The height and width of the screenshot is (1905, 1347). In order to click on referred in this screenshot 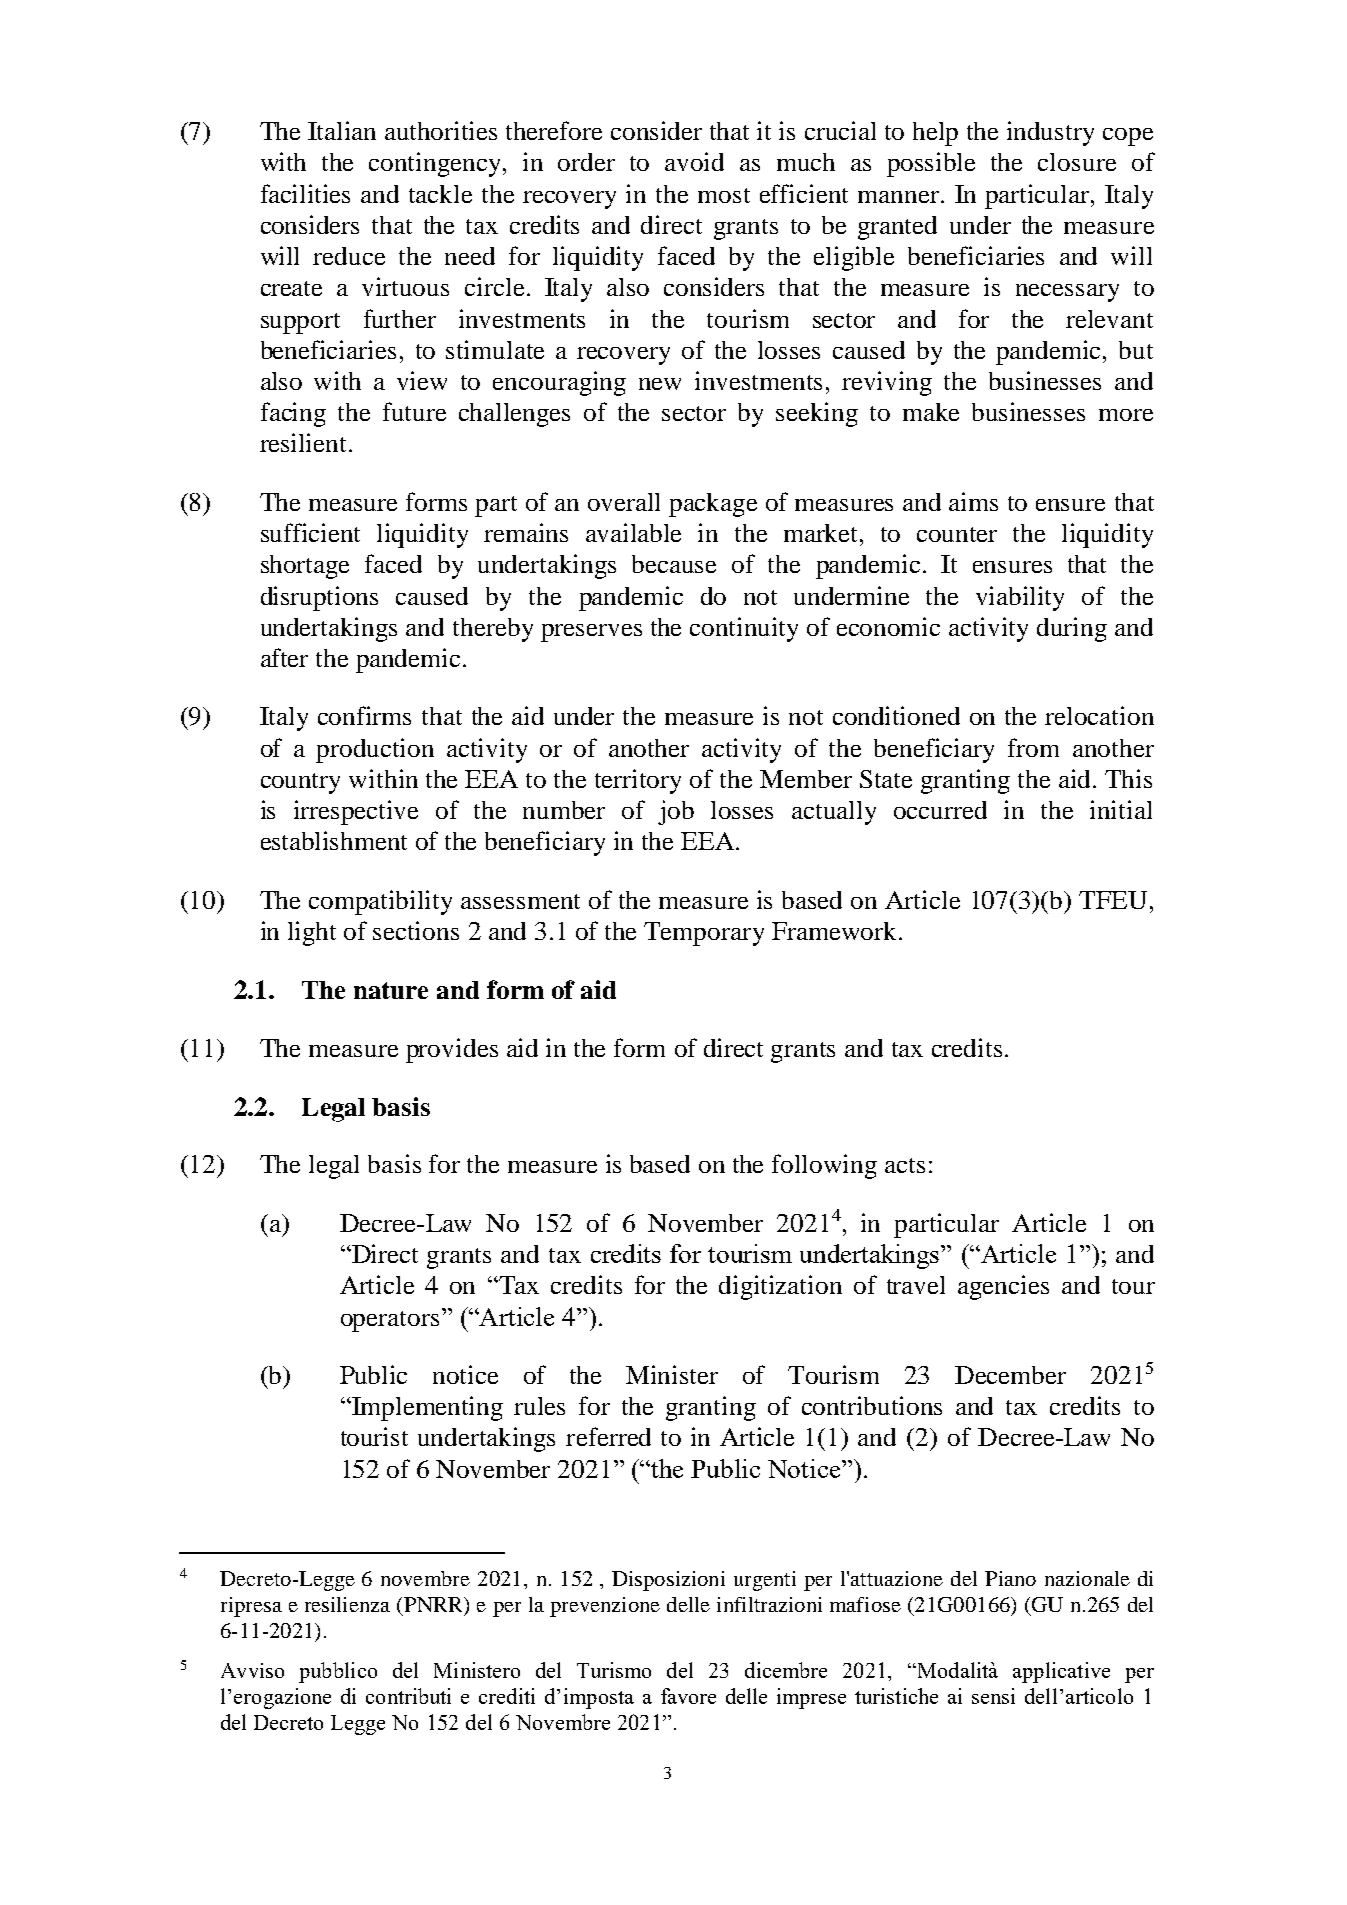, I will do `click(608, 1436)`.
